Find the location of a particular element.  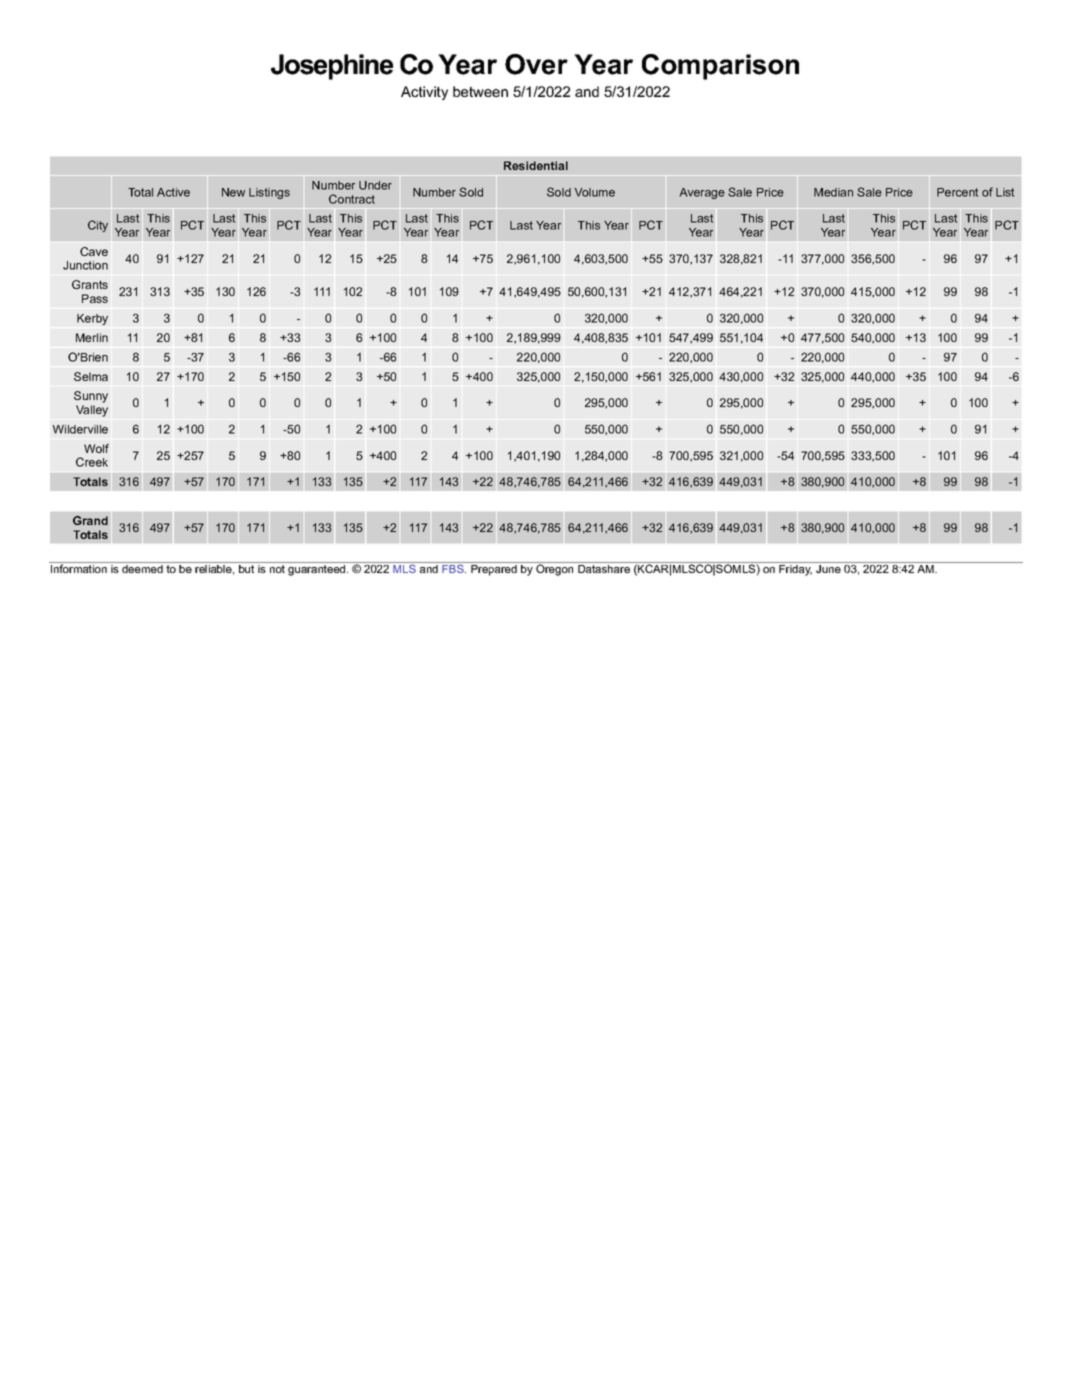

deemed is located at coordinates (142, 569).
